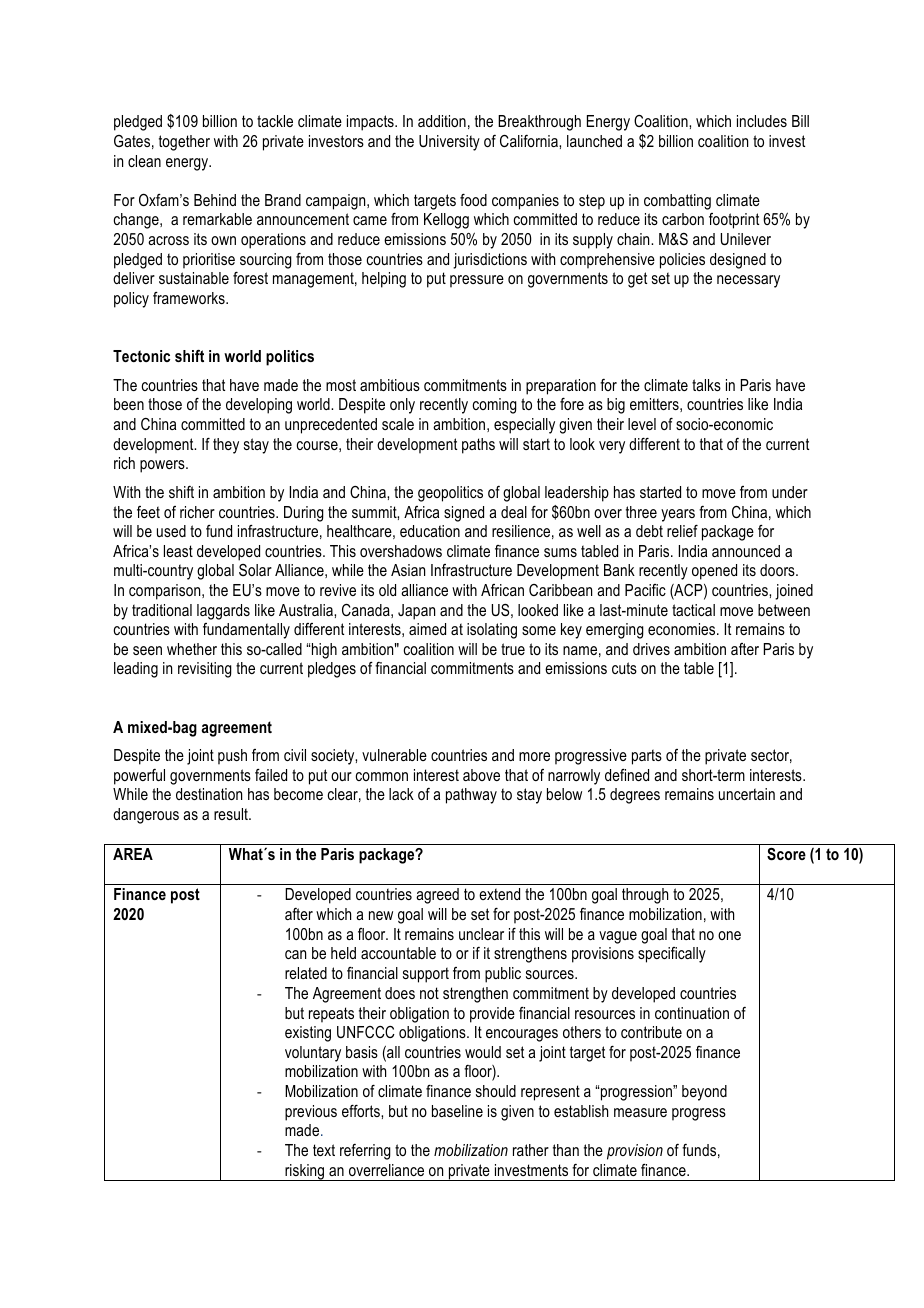 Image resolution: width=924 pixels, height=1308 pixels. What do you see at coordinates (449, 143) in the screenshot?
I see `University` at bounding box center [449, 143].
